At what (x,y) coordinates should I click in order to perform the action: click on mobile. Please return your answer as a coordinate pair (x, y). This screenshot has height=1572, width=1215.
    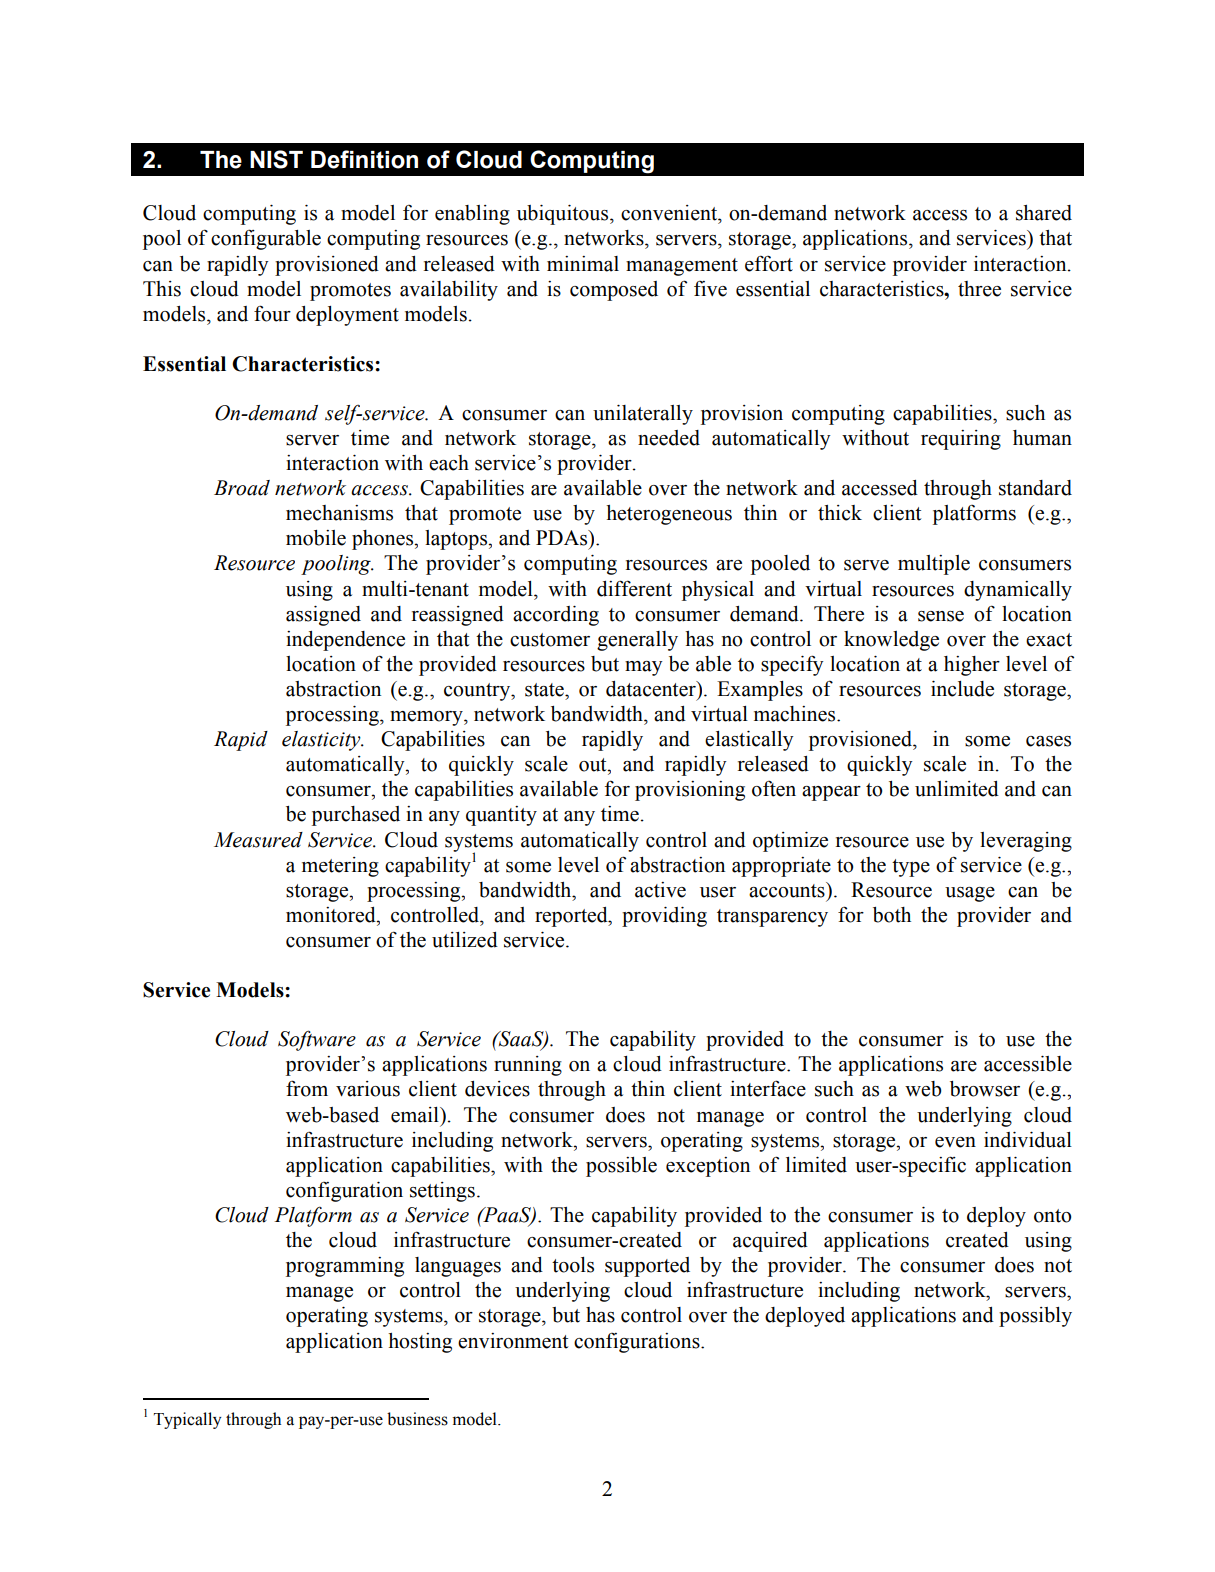
    Looking at the image, I should click on (316, 538).
